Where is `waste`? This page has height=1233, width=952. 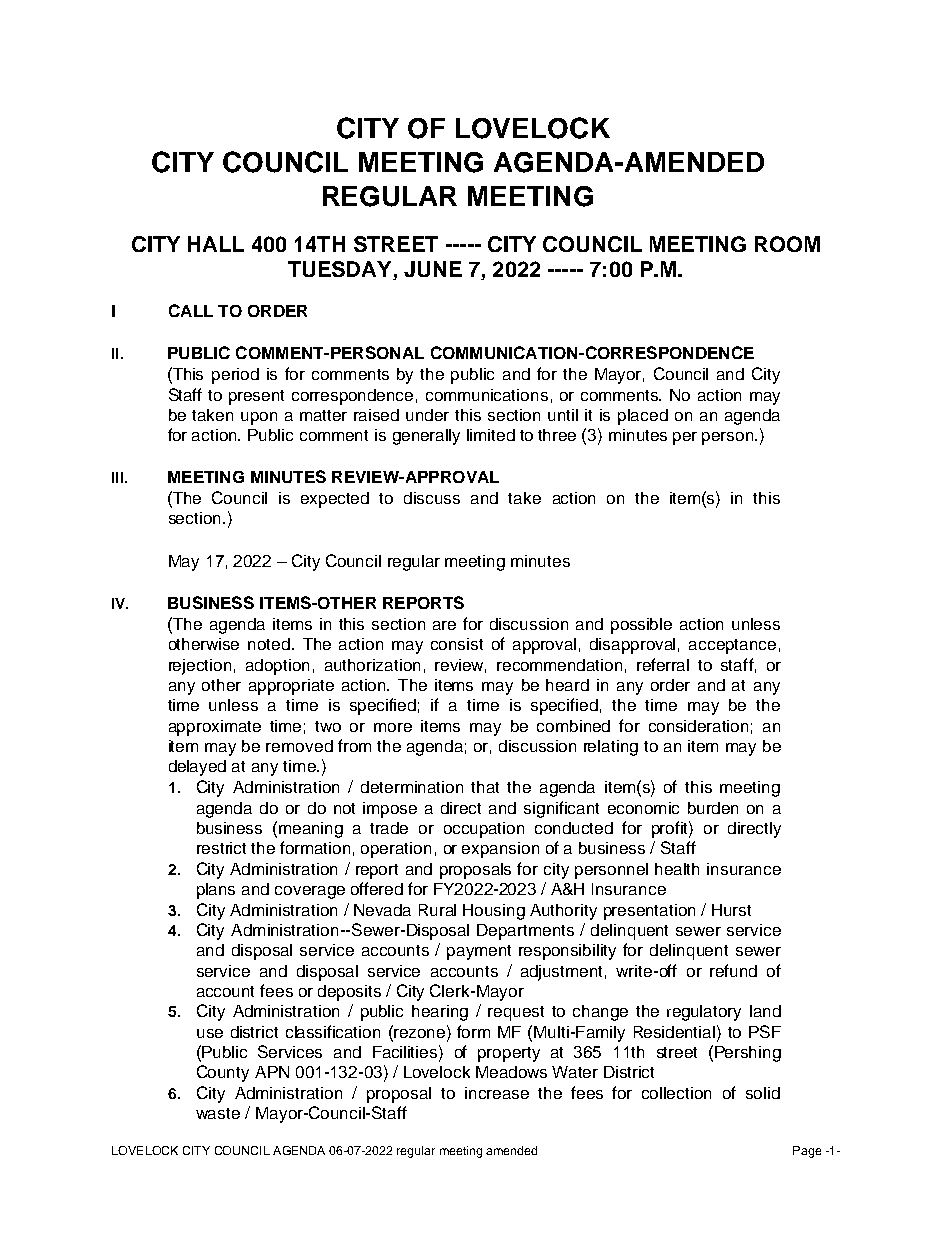
waste is located at coordinates (218, 1113).
